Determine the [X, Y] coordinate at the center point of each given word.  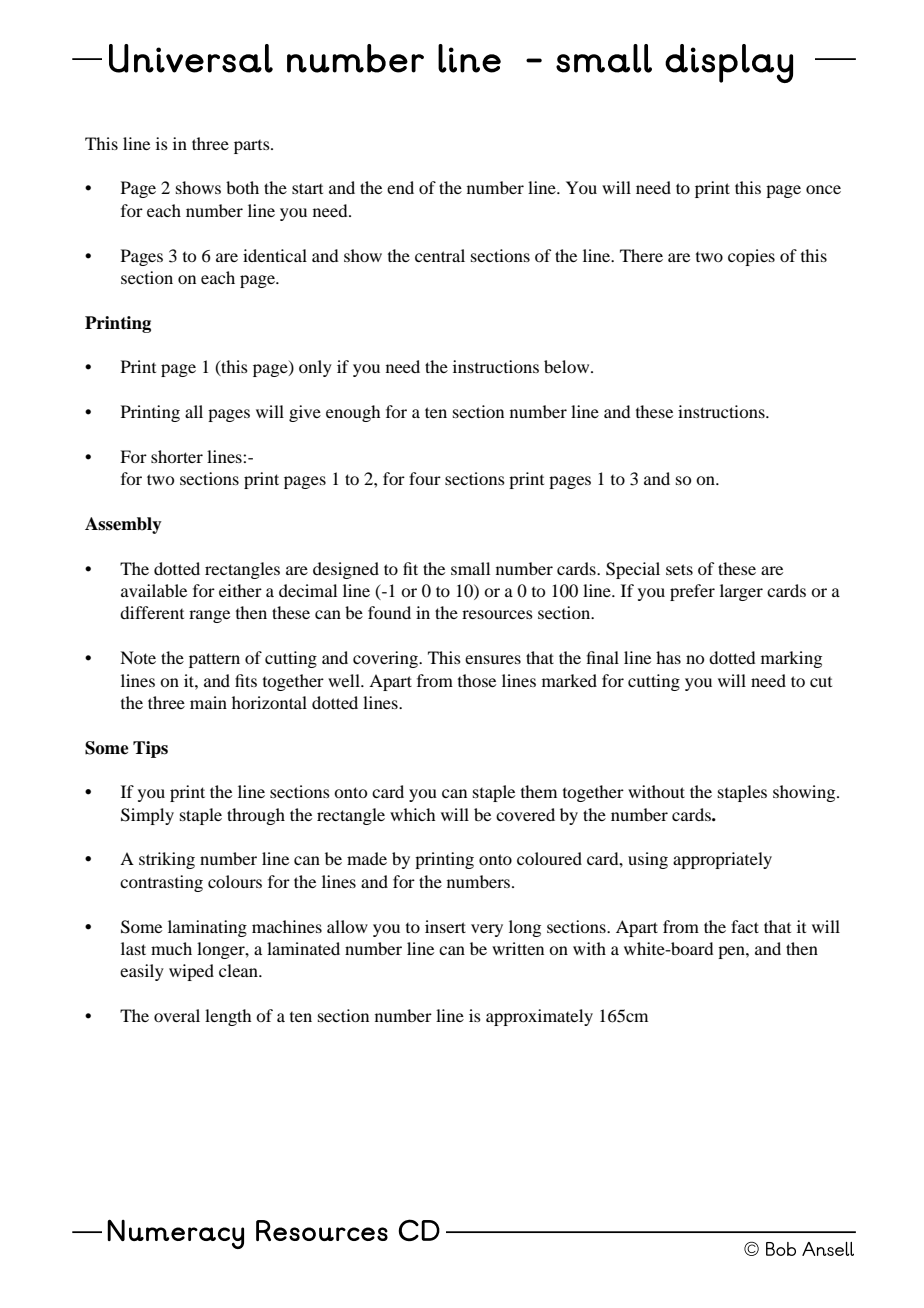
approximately [539, 1017]
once [823, 189]
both [242, 187]
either [240, 590]
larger [741, 592]
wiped [191, 972]
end [400, 187]
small [470, 568]
